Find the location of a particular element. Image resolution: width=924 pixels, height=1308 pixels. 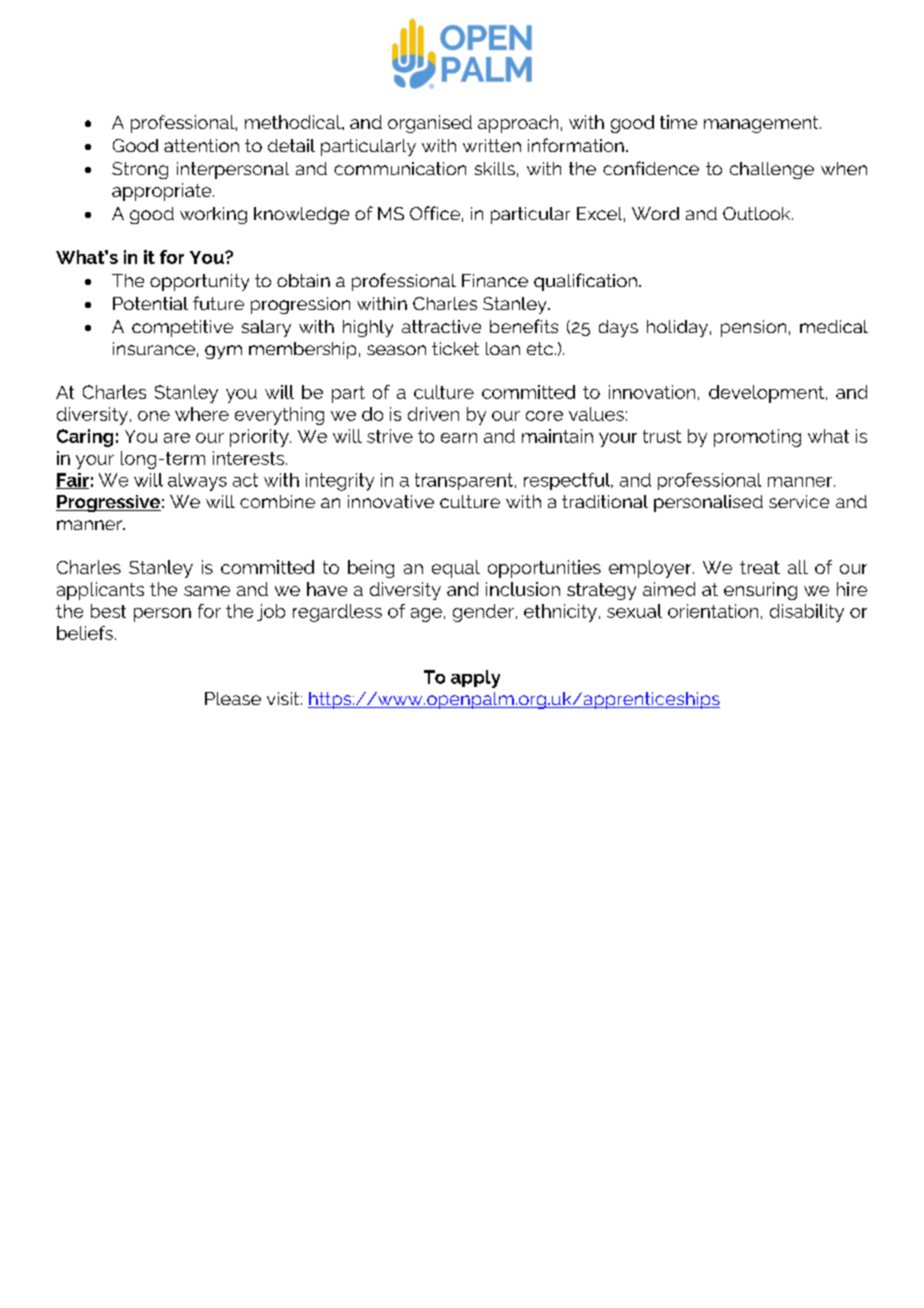

Please is located at coordinates (233, 698).
